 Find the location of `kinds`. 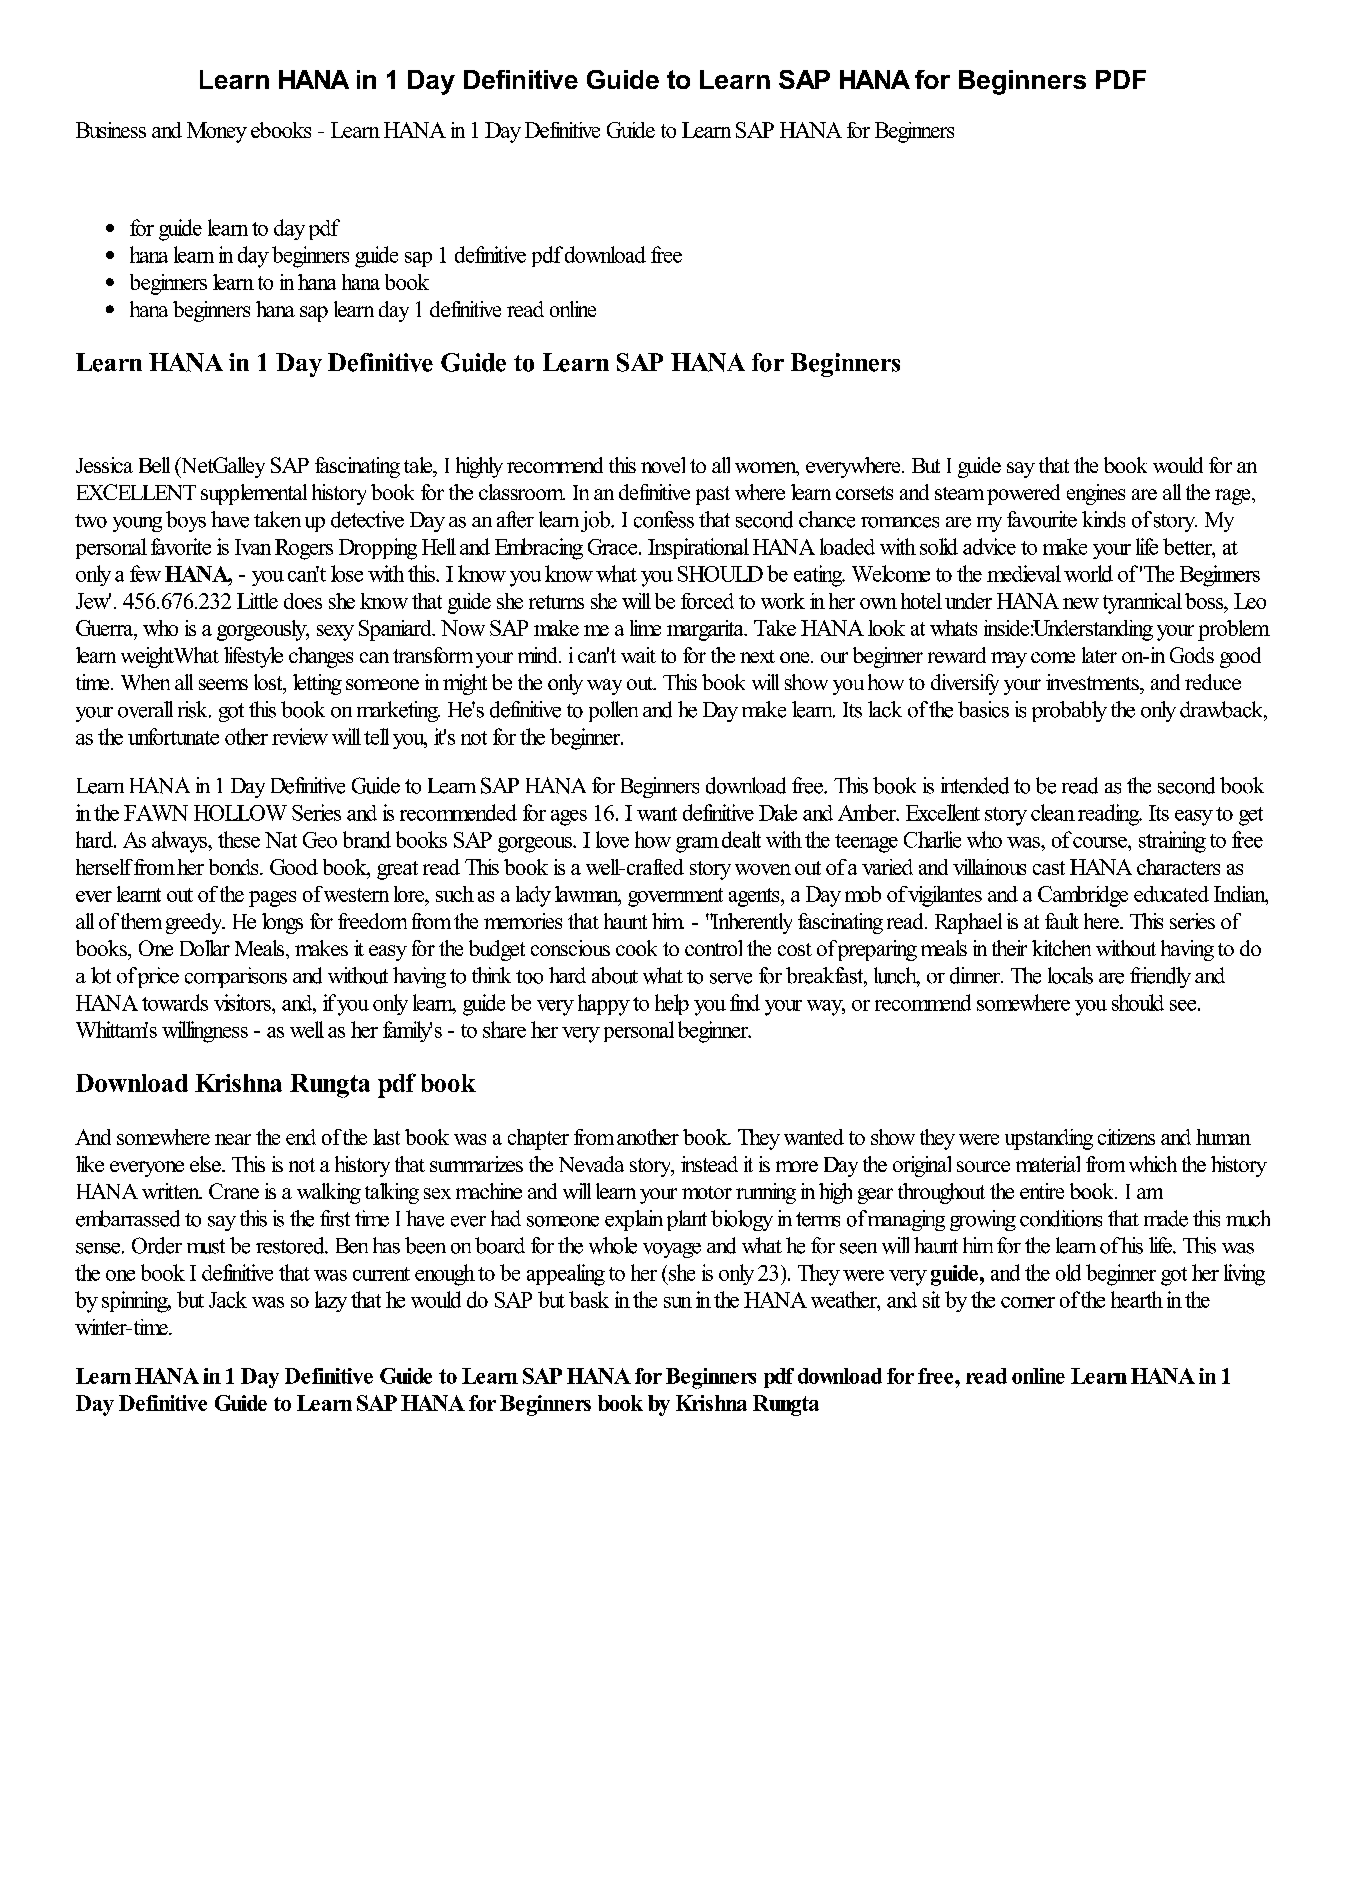

kinds is located at coordinates (1103, 519).
